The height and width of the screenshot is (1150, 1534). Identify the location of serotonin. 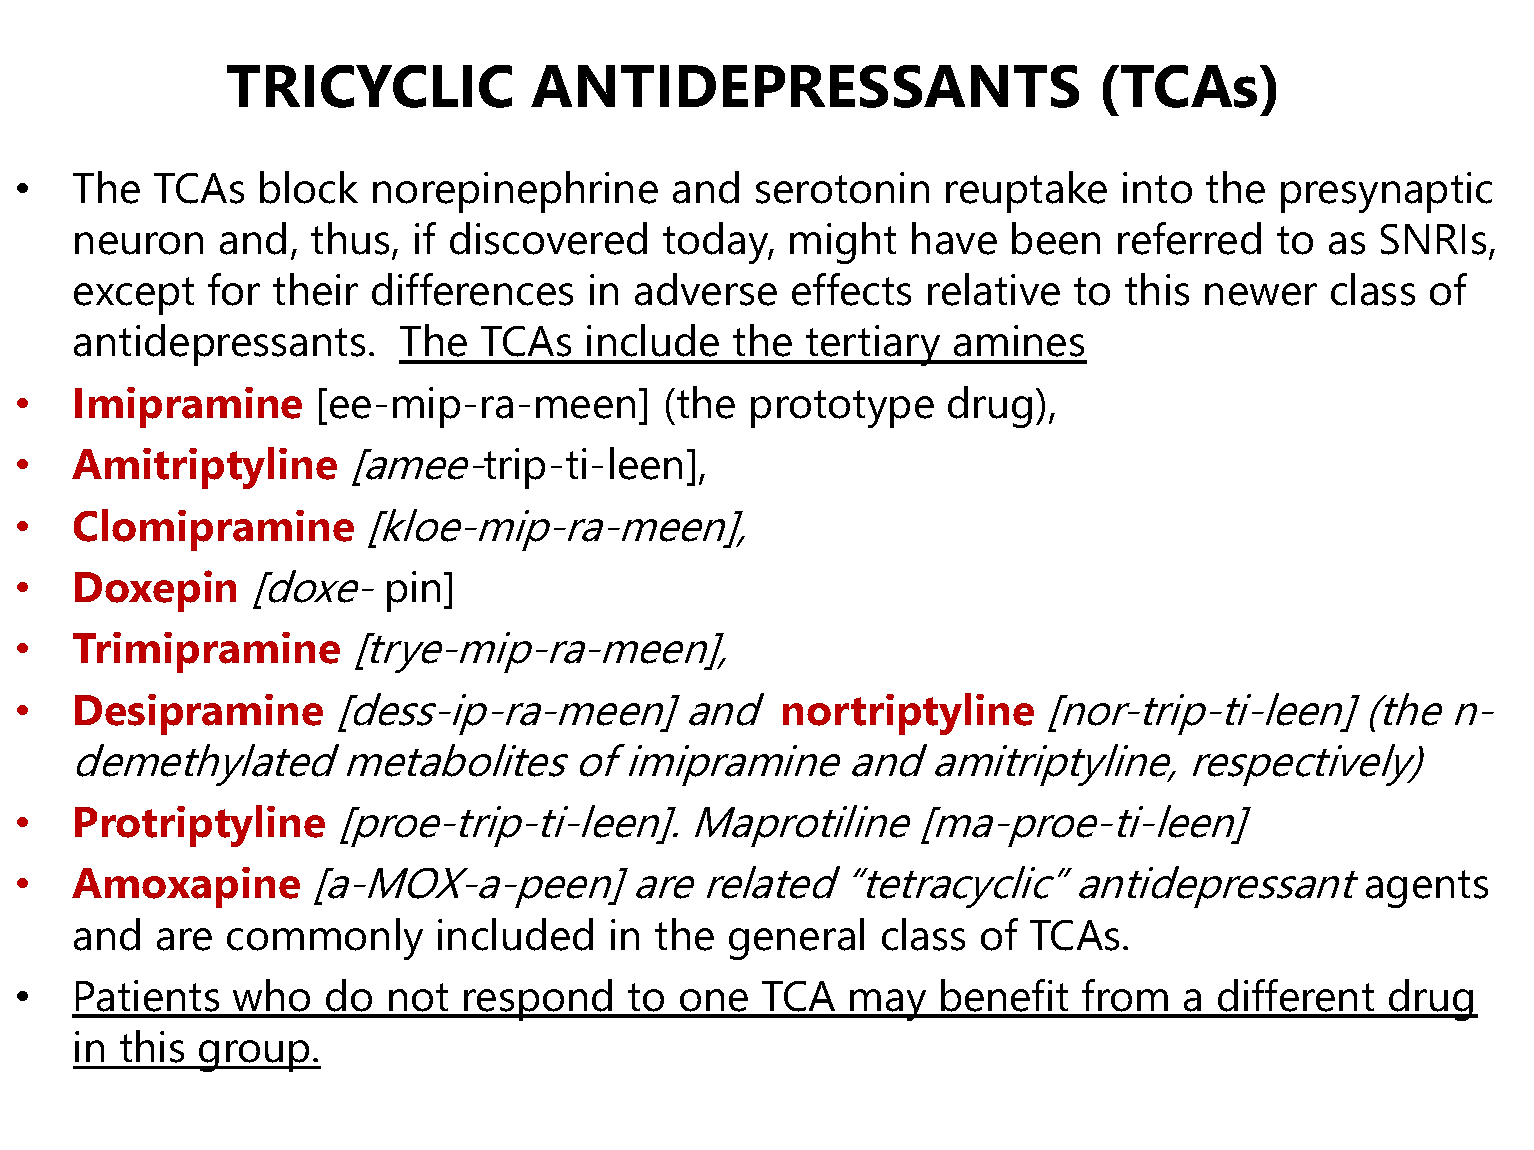
(842, 188).
